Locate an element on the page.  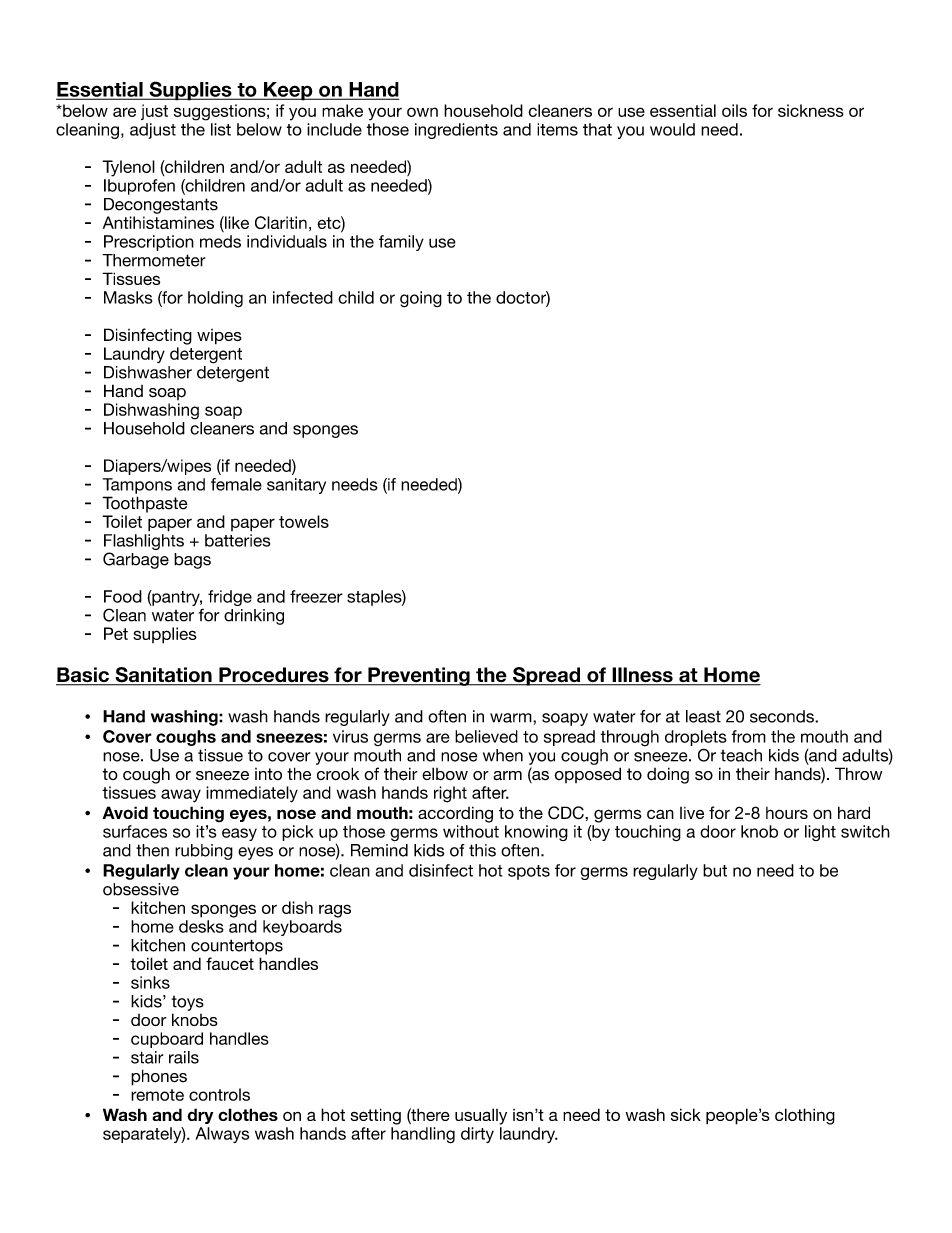
usually is located at coordinates (481, 1116).
